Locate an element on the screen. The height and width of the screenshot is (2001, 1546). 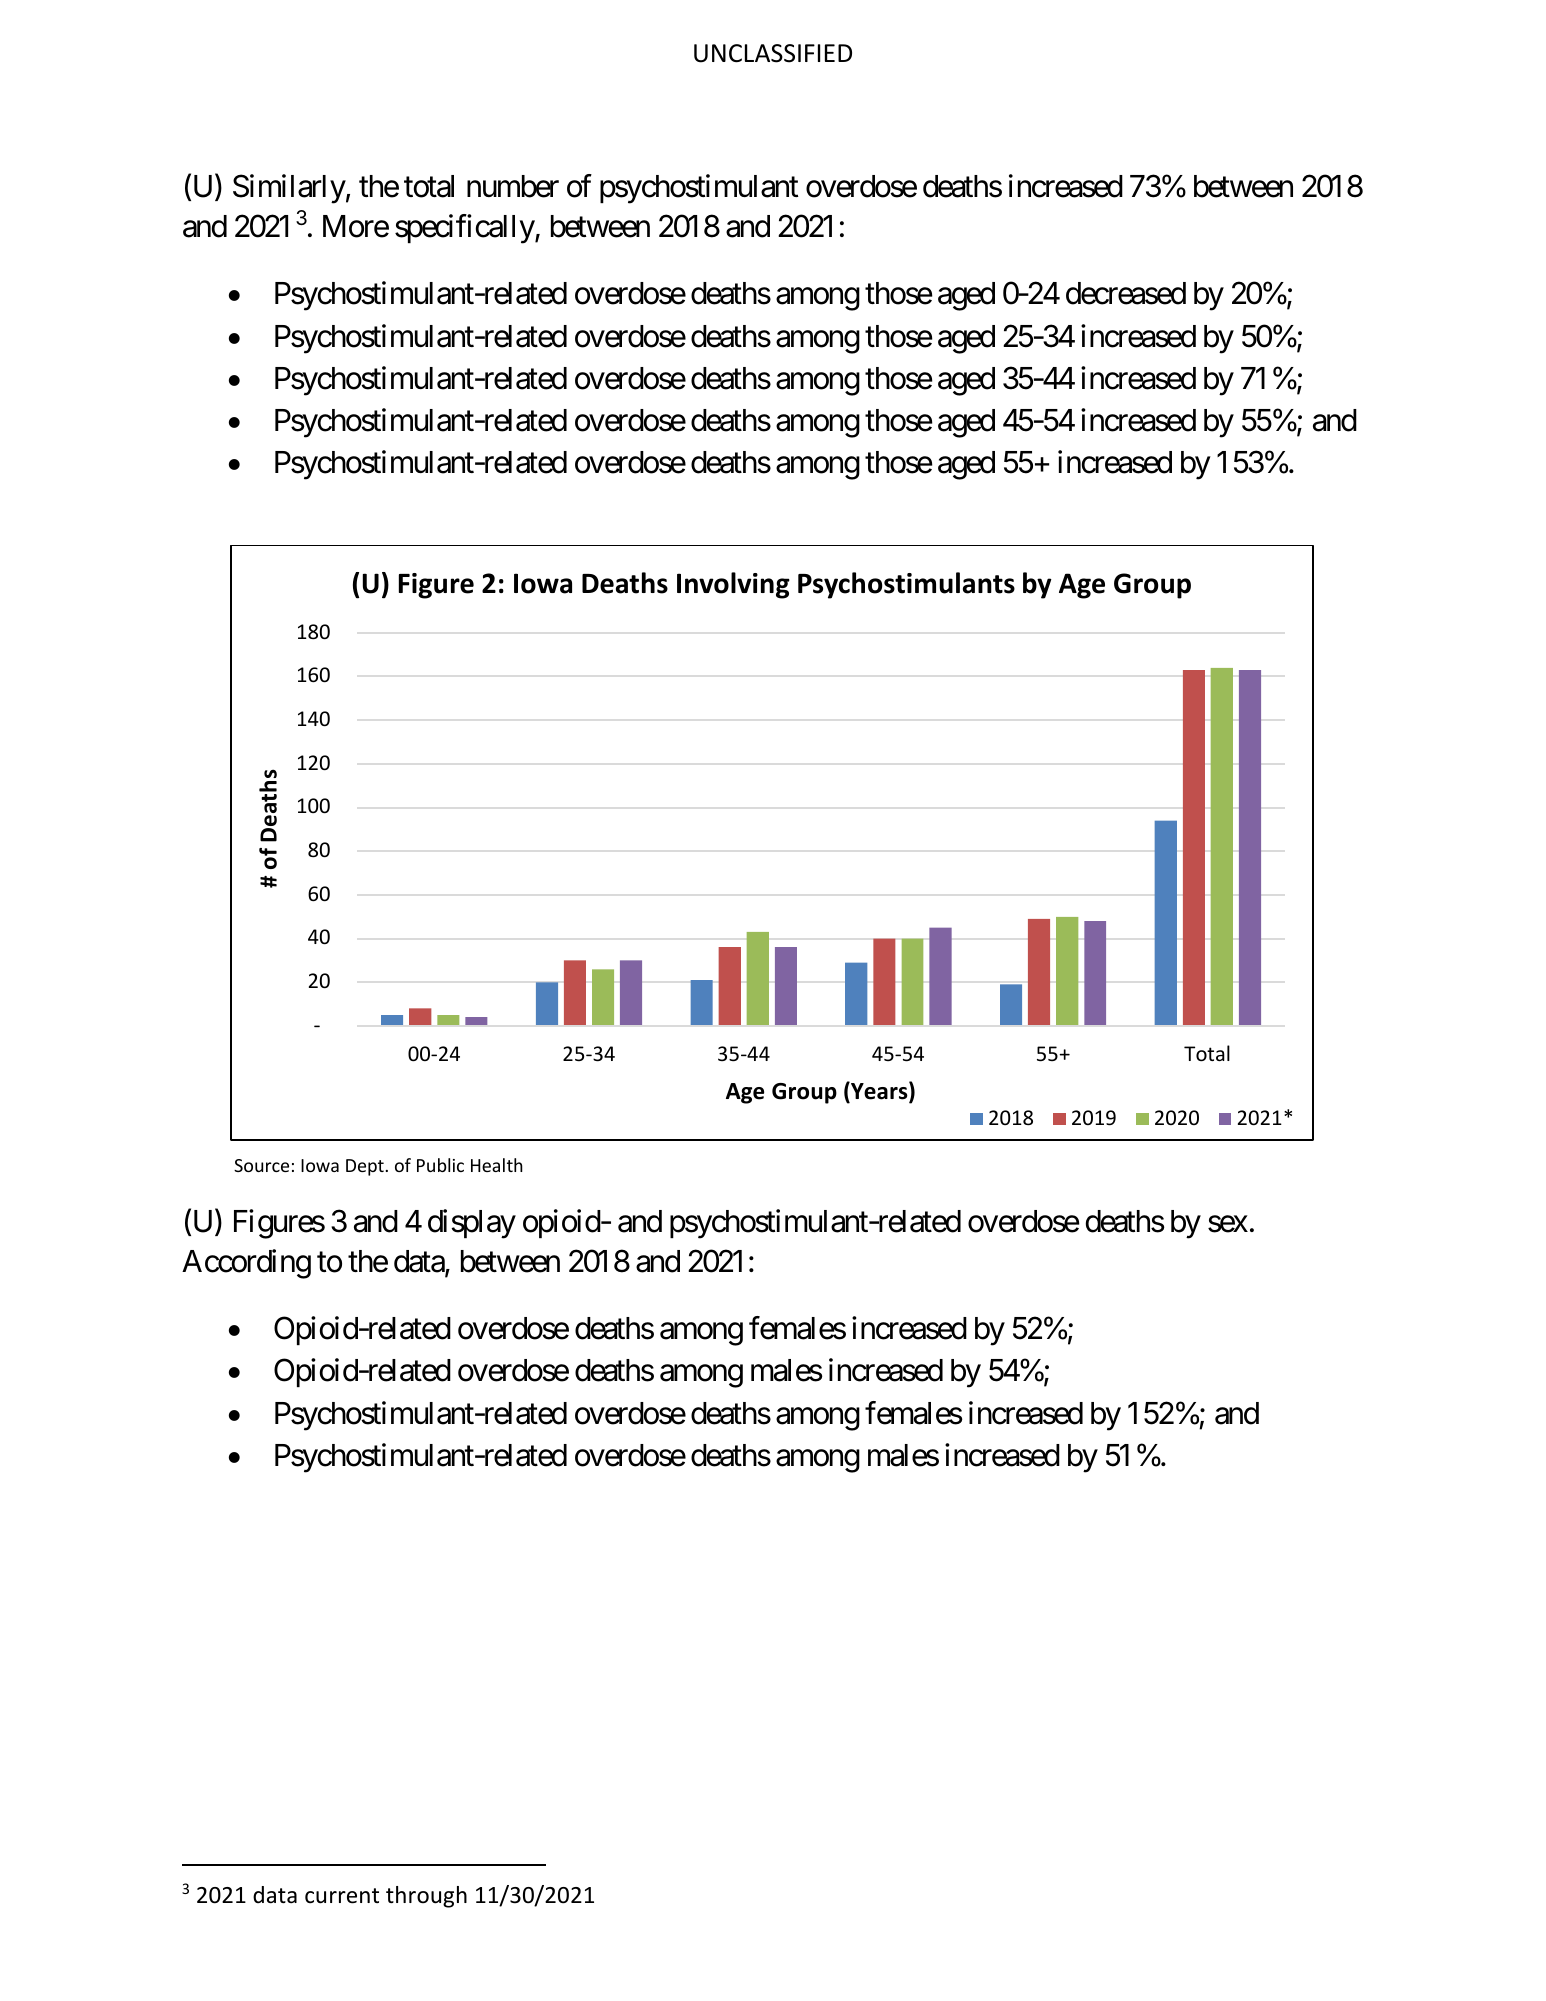
specifically is located at coordinates (465, 229).
